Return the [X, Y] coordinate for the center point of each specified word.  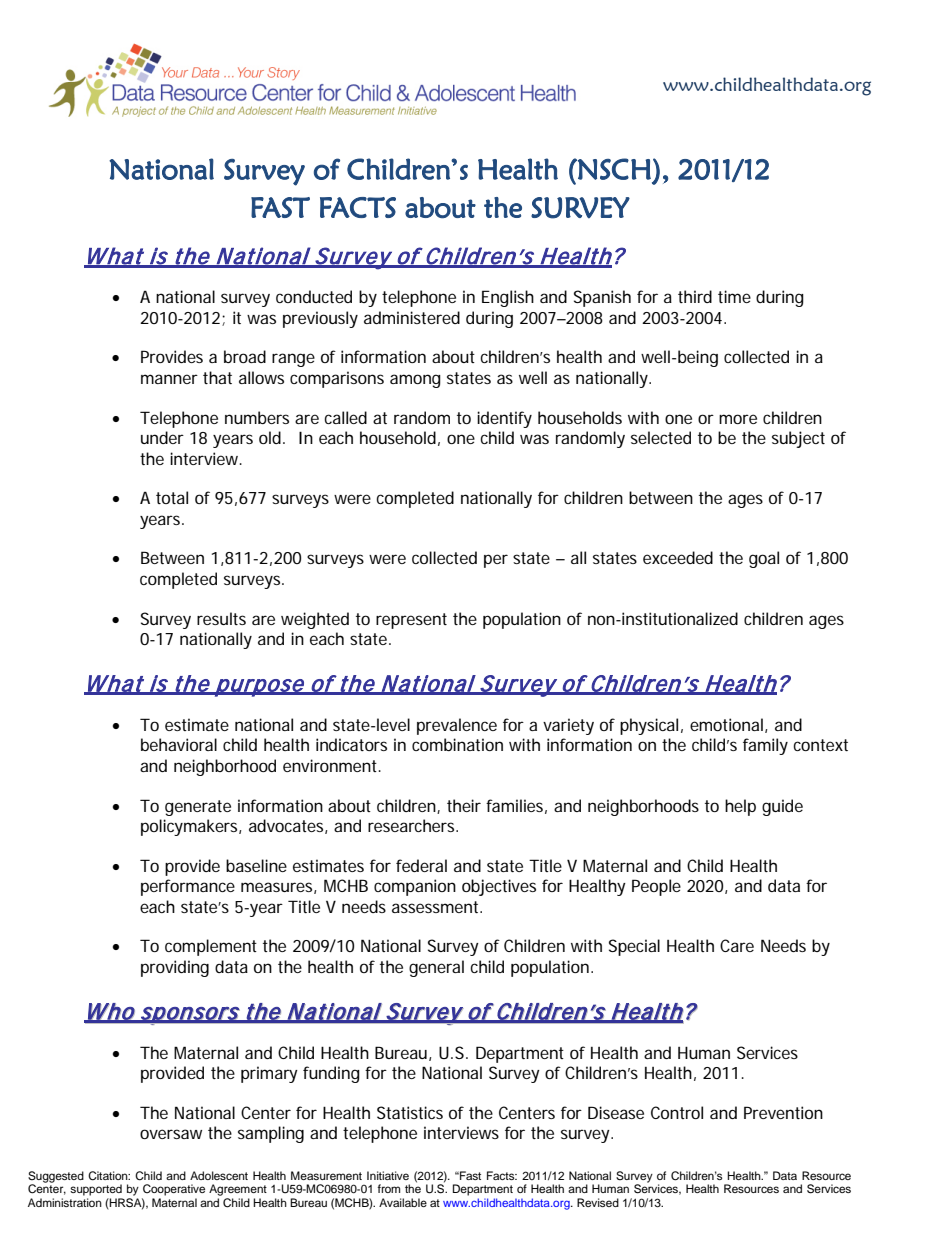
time [734, 296]
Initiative [388, 1175]
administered [412, 317]
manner [169, 379]
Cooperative [174, 1190]
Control [677, 1112]
